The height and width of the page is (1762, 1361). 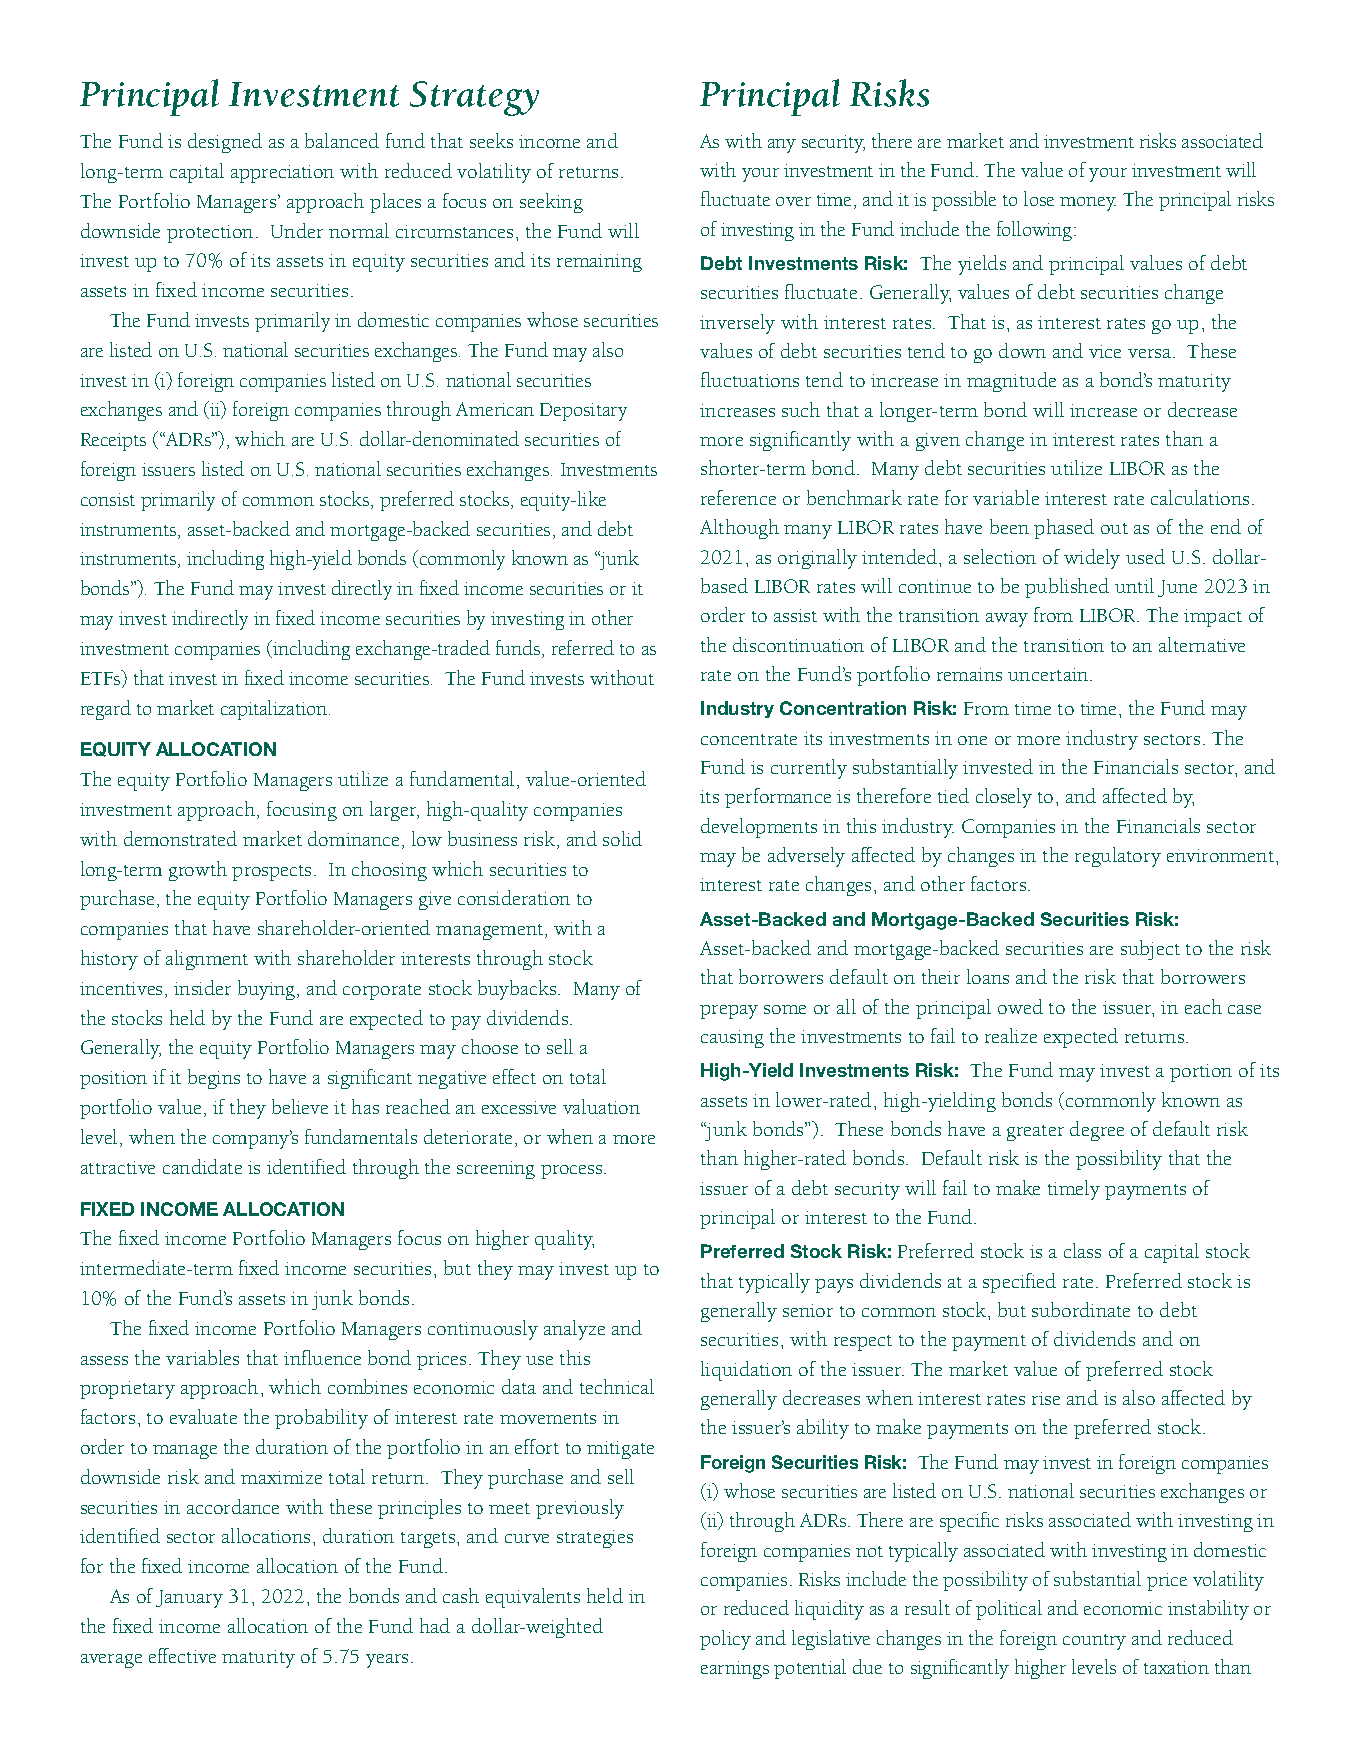 I want to click on regulatory, so click(x=1118, y=857).
